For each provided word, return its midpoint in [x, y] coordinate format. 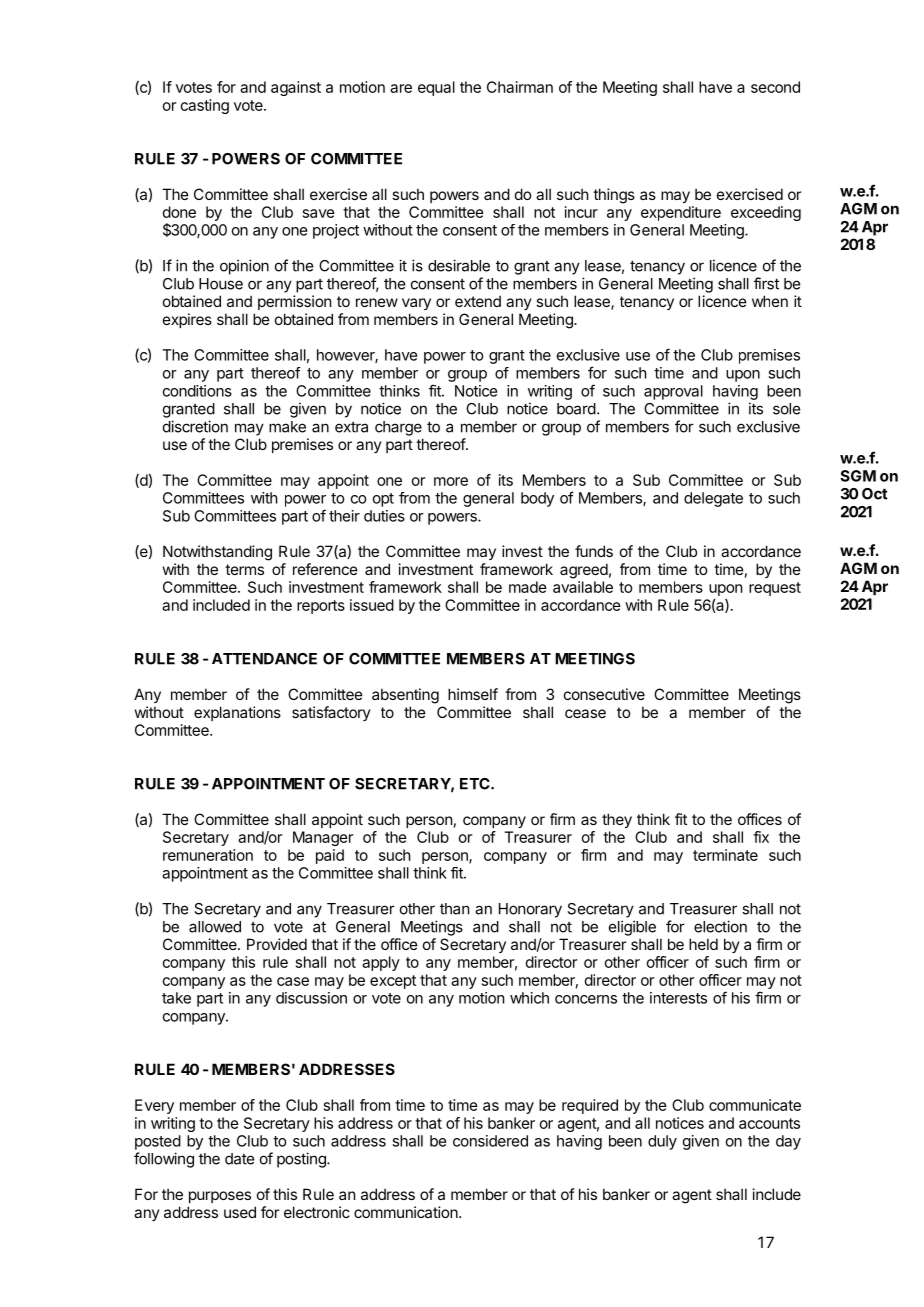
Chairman [520, 87]
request [775, 589]
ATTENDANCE [264, 659]
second [775, 87]
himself [473, 694]
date [239, 1159]
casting [205, 106]
